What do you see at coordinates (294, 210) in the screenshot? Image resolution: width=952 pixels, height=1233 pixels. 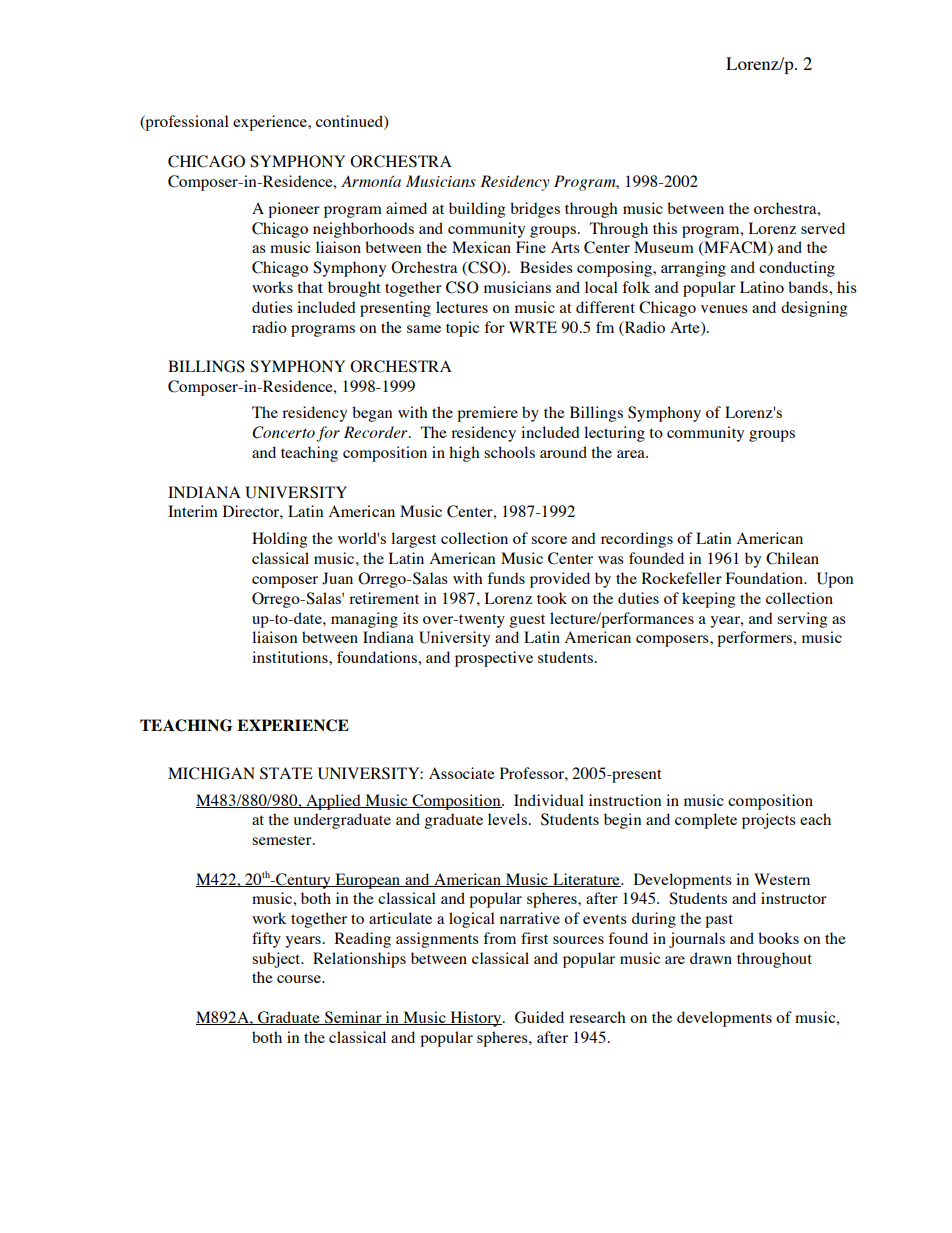 I see `pioneer` at bounding box center [294, 210].
